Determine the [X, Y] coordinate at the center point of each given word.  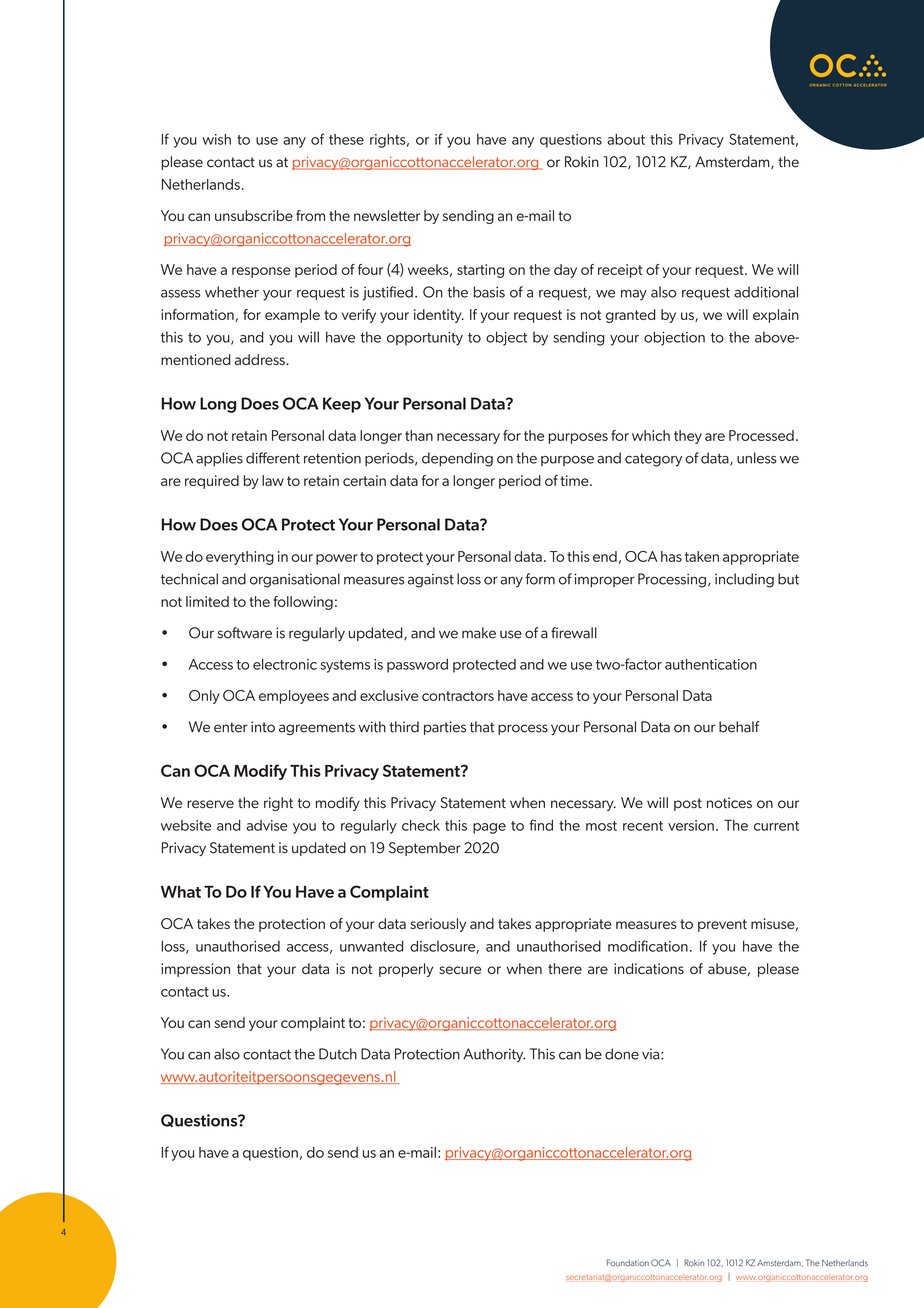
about [626, 139]
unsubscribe [254, 215]
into [263, 727]
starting [480, 271]
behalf [739, 727]
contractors [458, 696]
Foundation [628, 1263]
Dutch [338, 1054]
